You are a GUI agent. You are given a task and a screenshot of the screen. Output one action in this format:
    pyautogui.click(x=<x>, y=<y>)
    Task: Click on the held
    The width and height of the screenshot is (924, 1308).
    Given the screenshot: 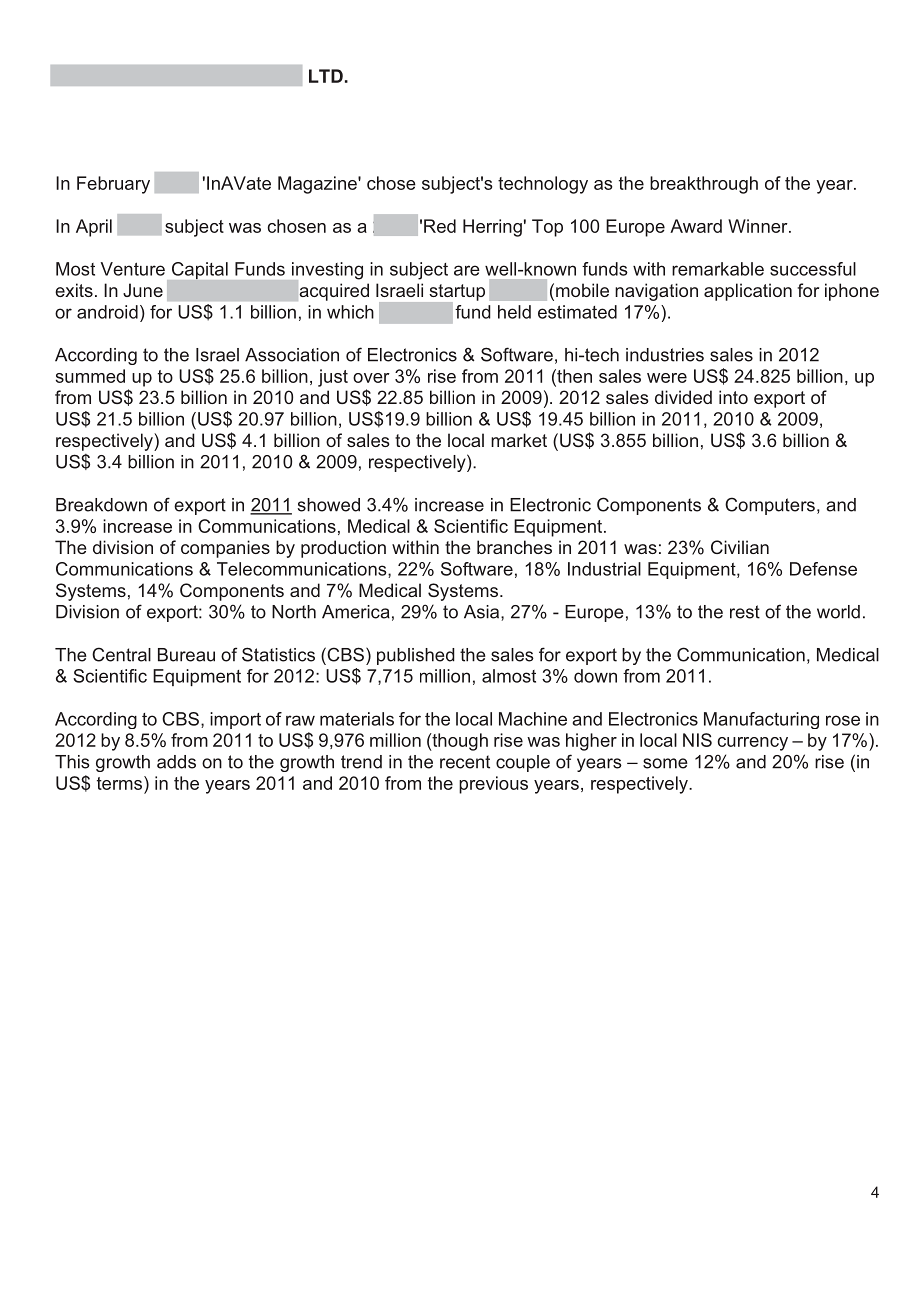 What is the action you would take?
    pyautogui.click(x=514, y=312)
